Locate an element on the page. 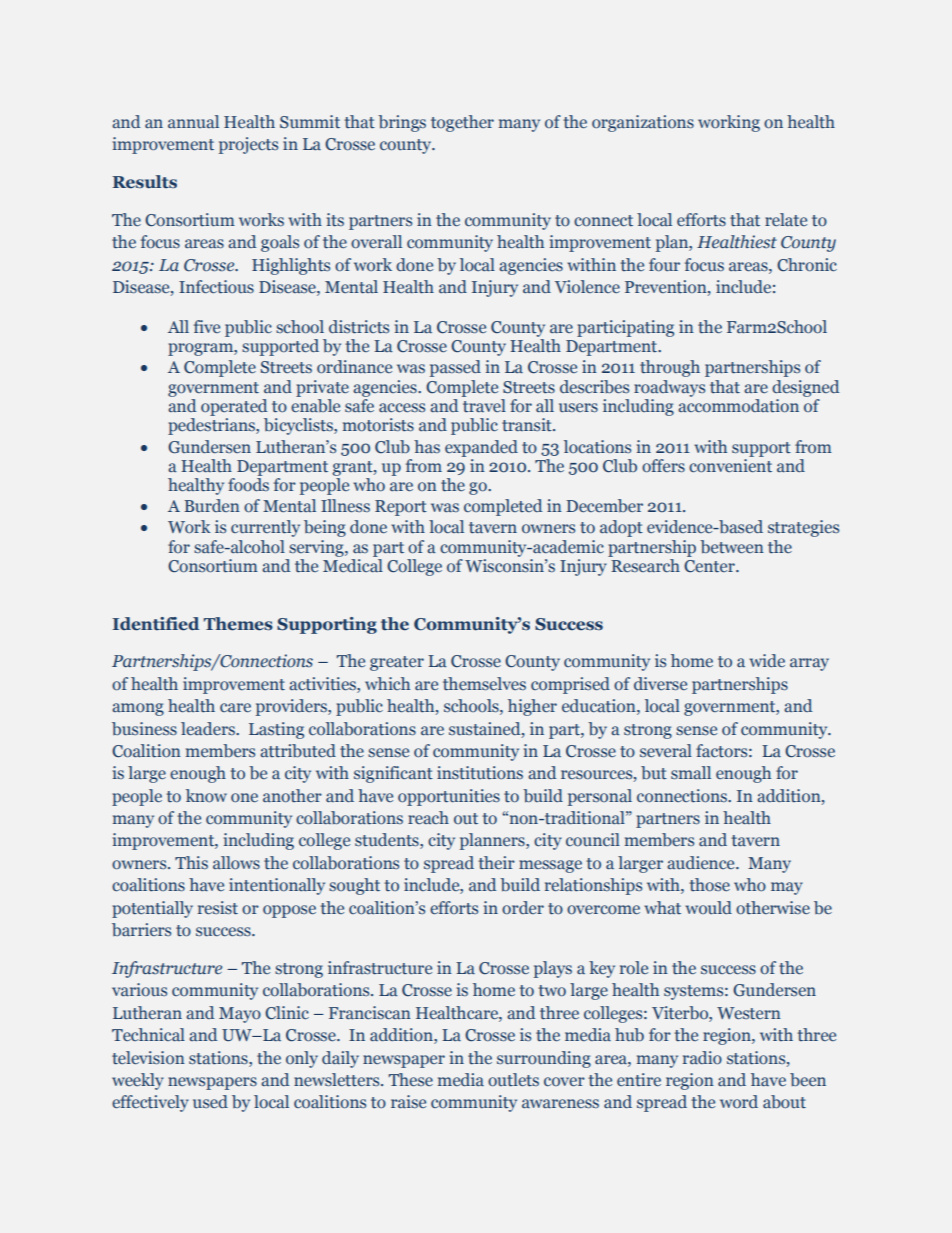  organizations is located at coordinates (643, 123).
